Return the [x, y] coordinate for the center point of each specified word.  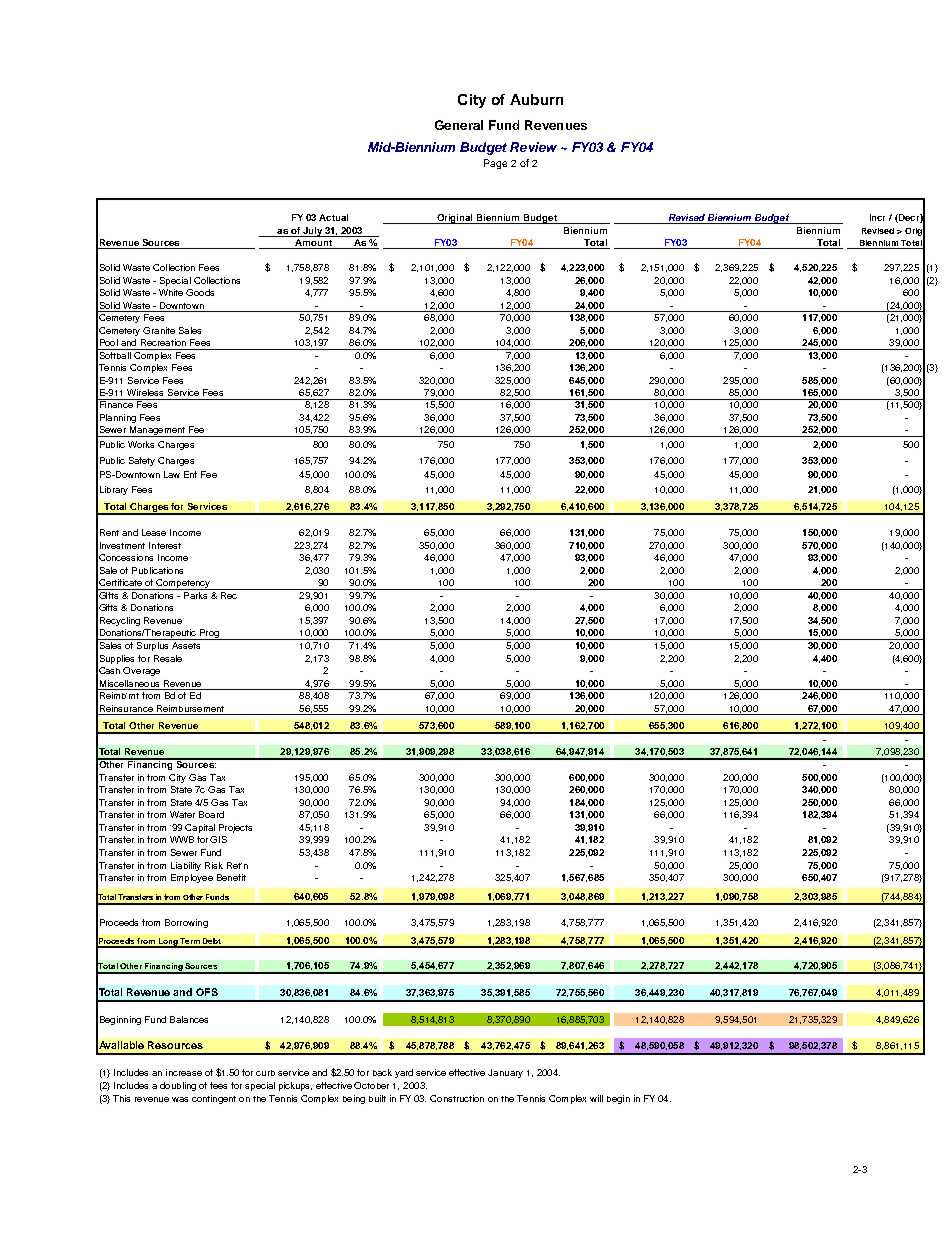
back [382, 1072]
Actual [333, 217]
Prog [209, 634]
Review [533, 147]
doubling [178, 1086]
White [171, 292]
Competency [183, 584]
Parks [196, 594]
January [505, 1073]
